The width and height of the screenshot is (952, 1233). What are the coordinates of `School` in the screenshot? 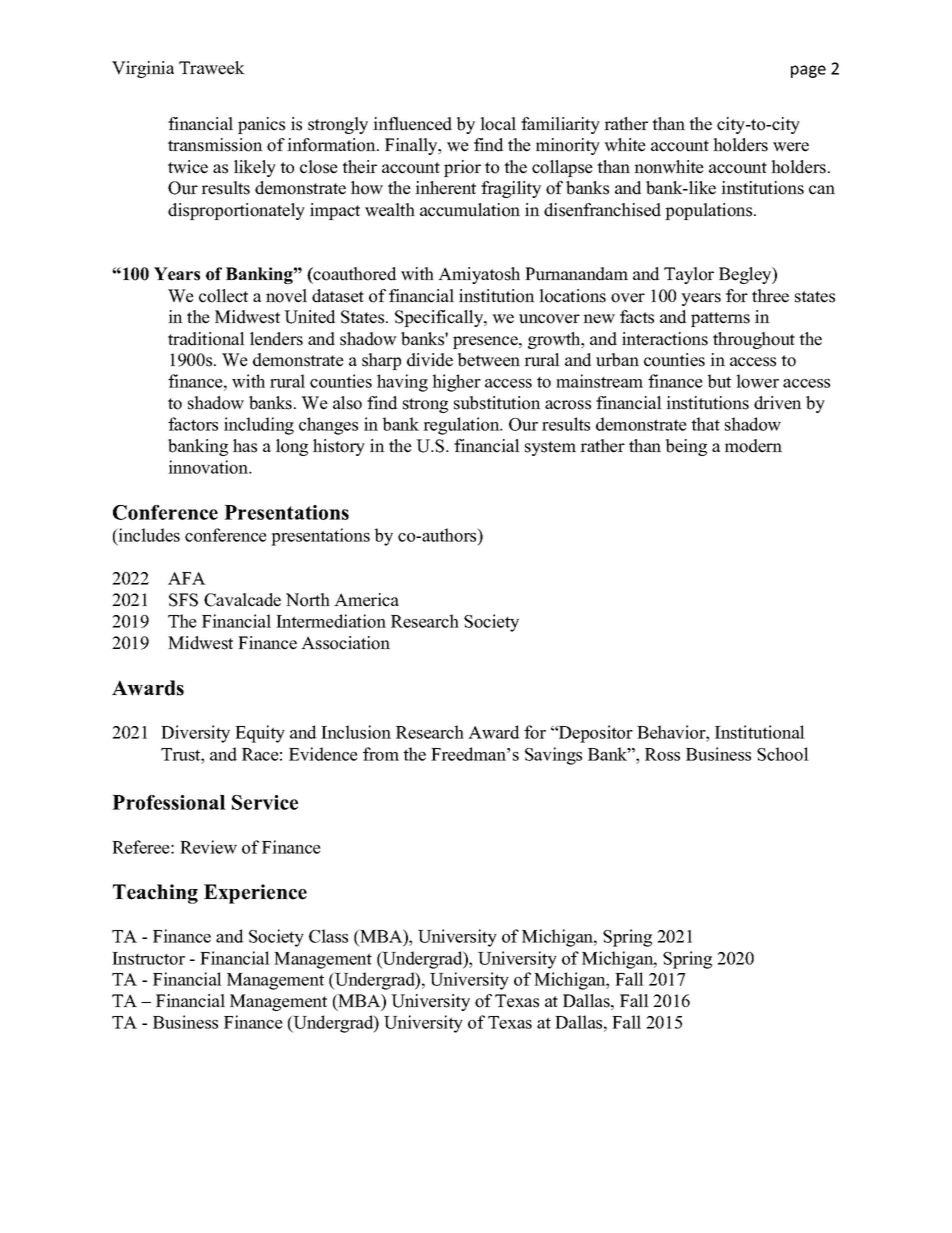 It's located at (783, 754).
